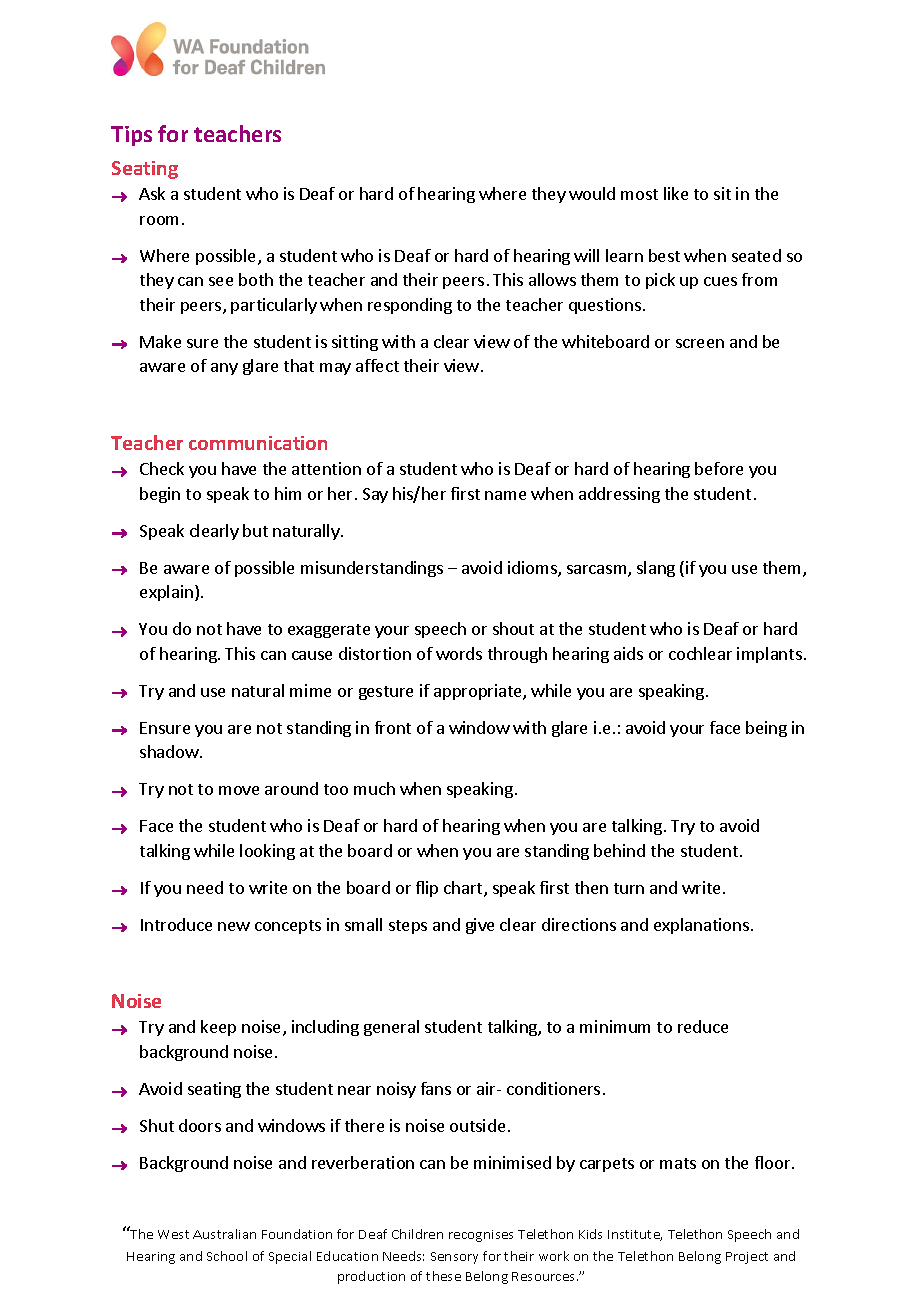 The height and width of the document is (1308, 924). I want to click on shadow, so click(170, 751).
